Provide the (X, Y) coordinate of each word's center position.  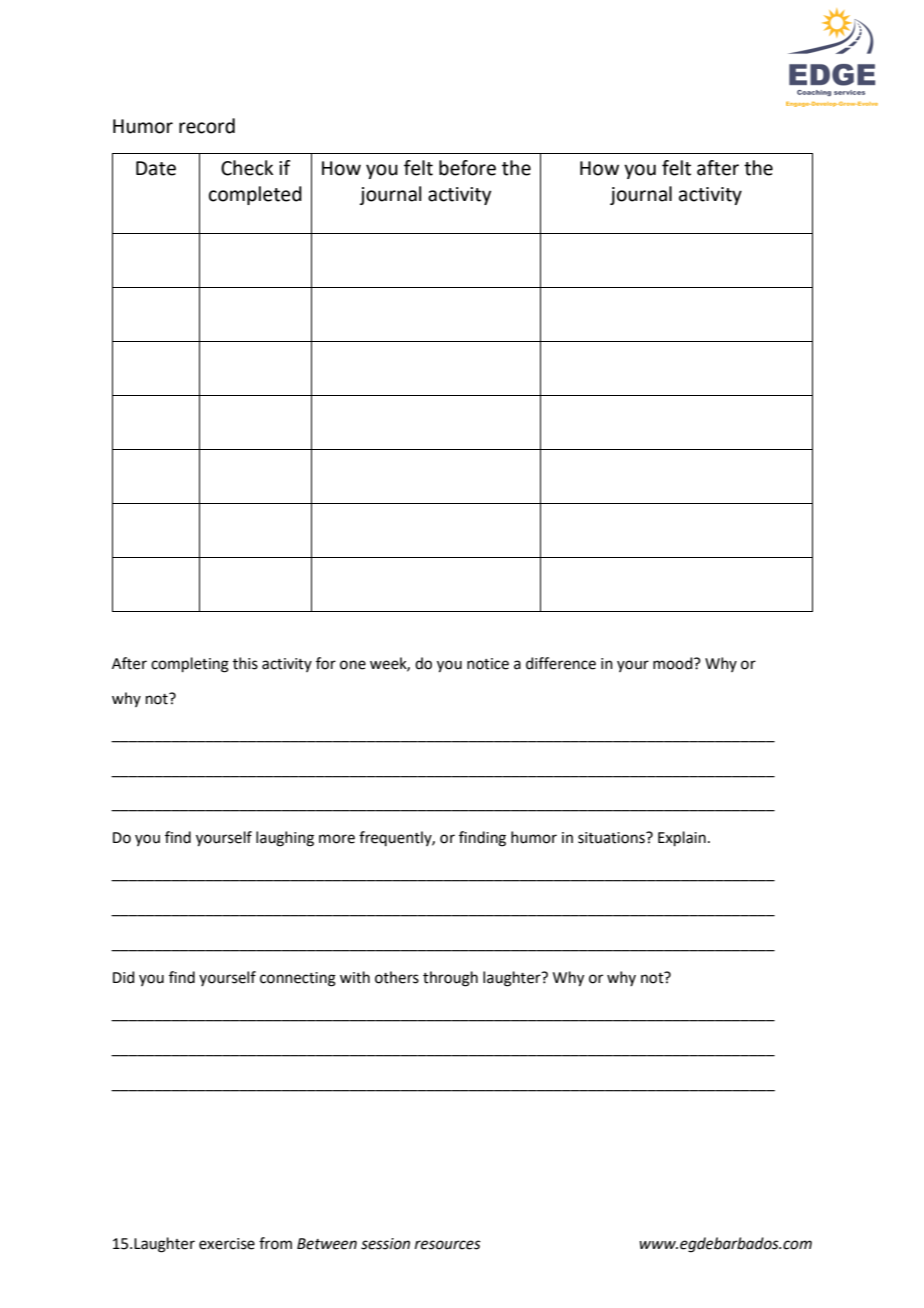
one (353, 665)
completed (255, 195)
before (467, 168)
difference (561, 663)
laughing (285, 839)
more (337, 839)
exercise (227, 1244)
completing (190, 665)
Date (156, 168)
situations (612, 838)
